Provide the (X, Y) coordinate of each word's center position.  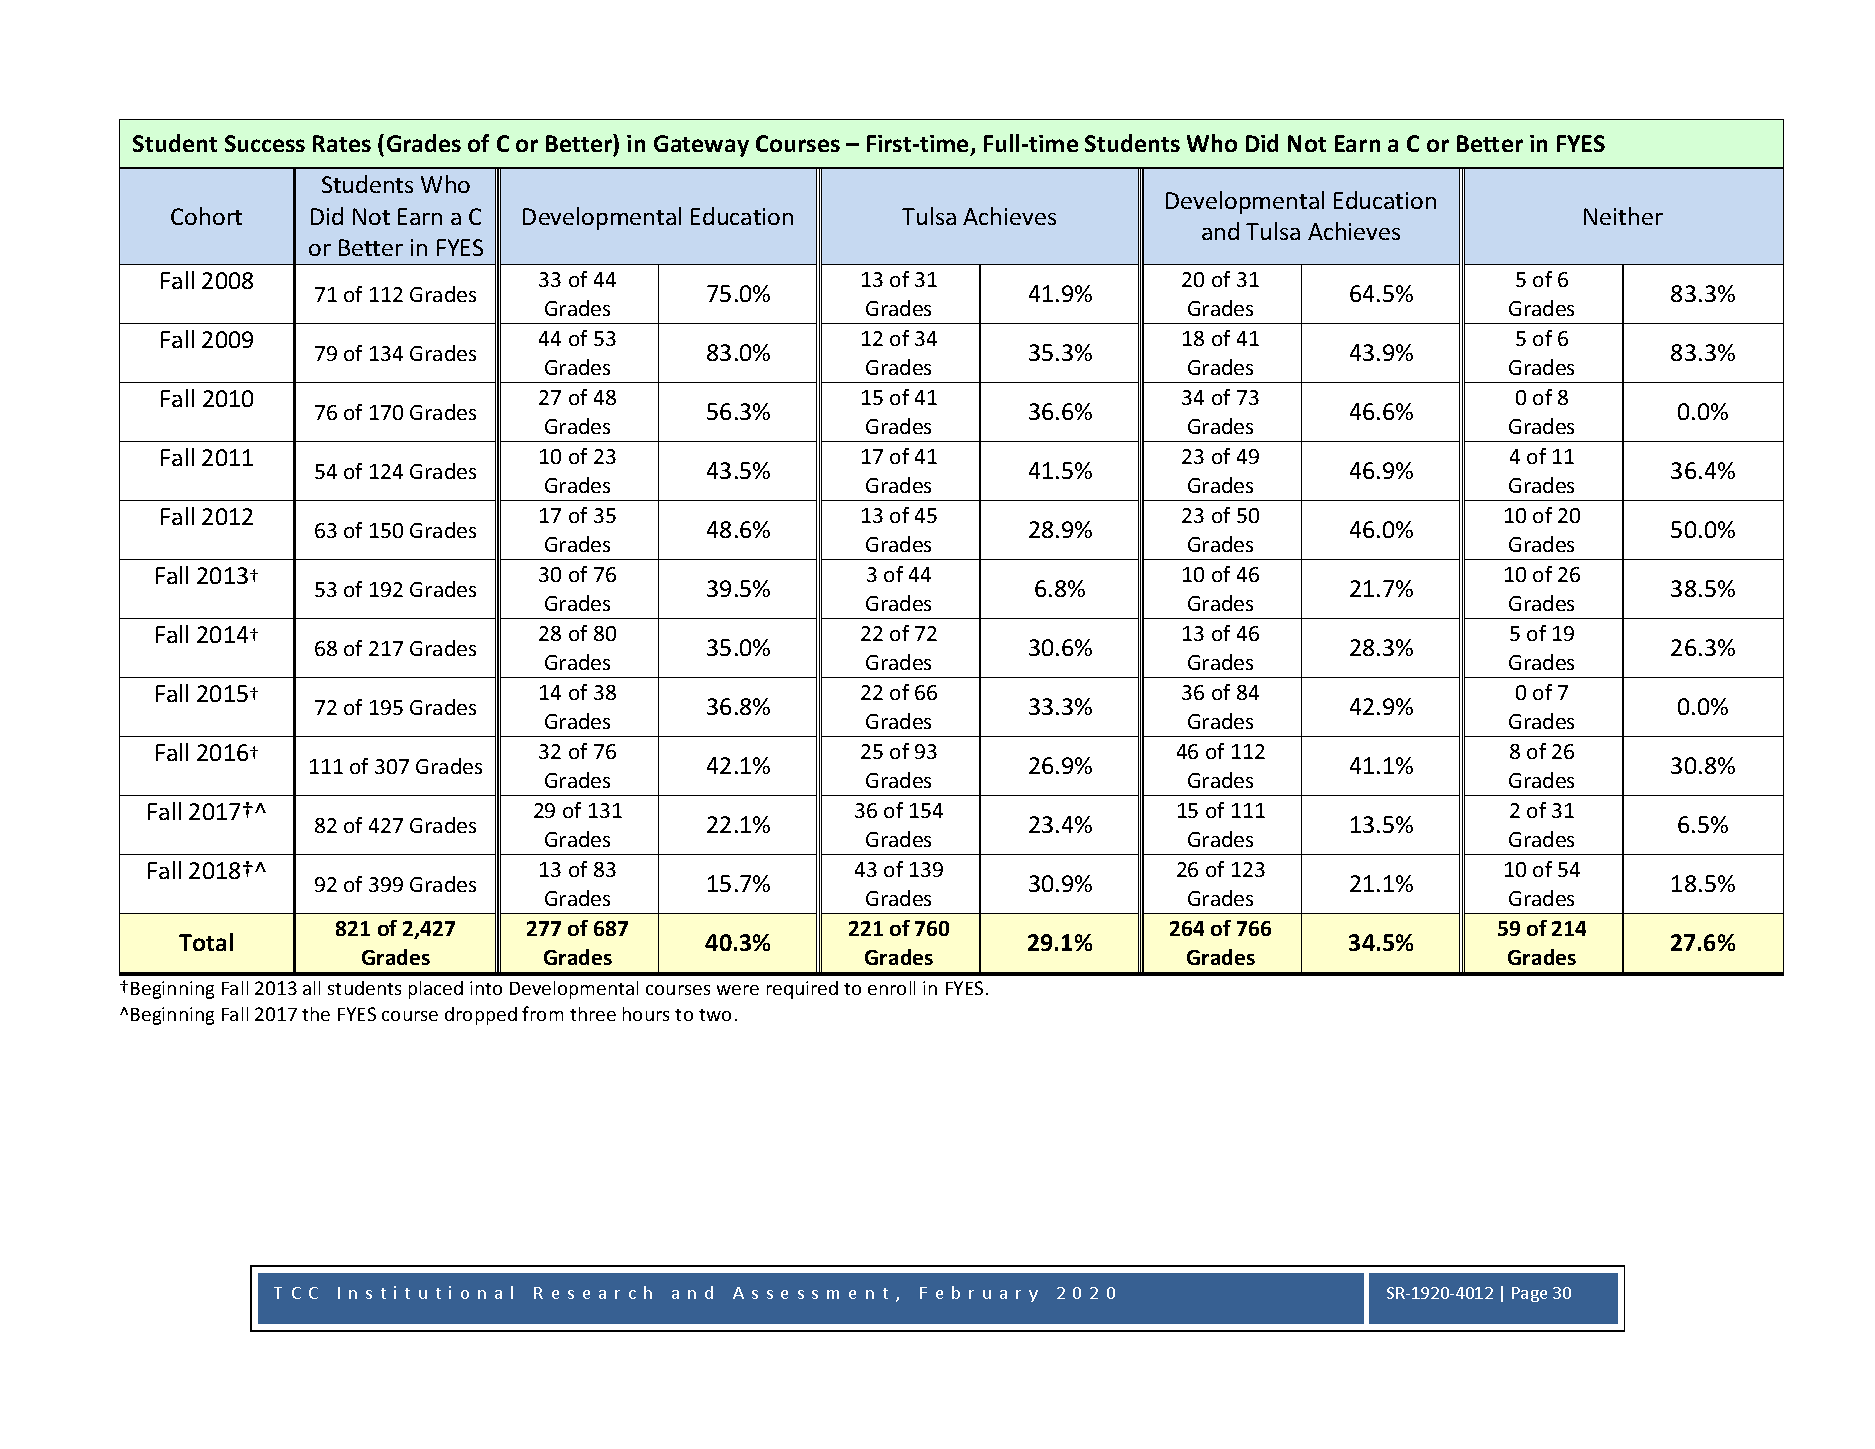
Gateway (701, 146)
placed (436, 990)
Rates (342, 143)
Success (265, 143)
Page (1529, 1294)
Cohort (206, 216)
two (715, 1015)
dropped (481, 1016)
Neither (1623, 216)
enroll (891, 988)
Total (206, 942)
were (738, 990)
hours (646, 1014)
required (802, 990)
